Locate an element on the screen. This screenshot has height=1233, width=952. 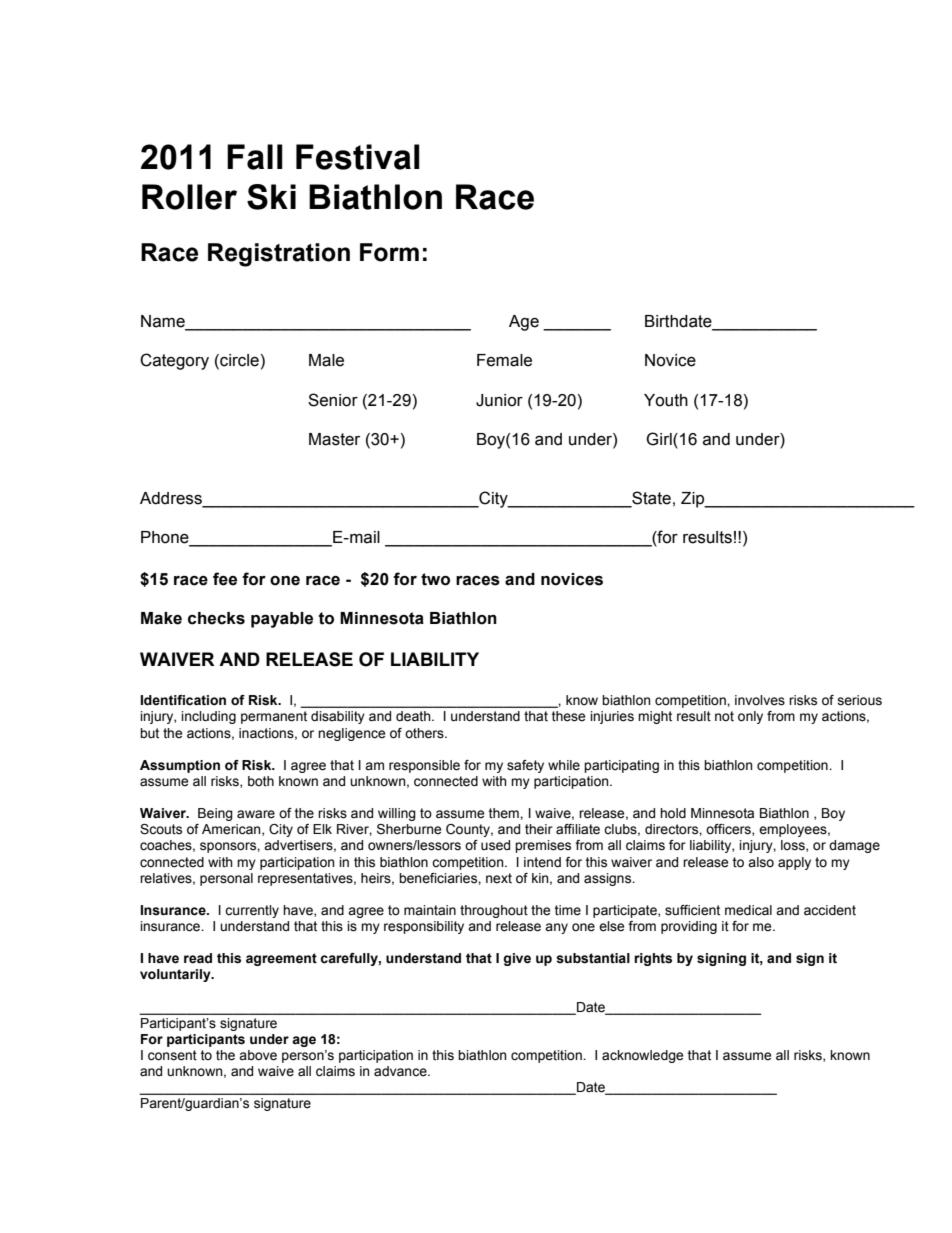
Ski is located at coordinates (271, 197).
